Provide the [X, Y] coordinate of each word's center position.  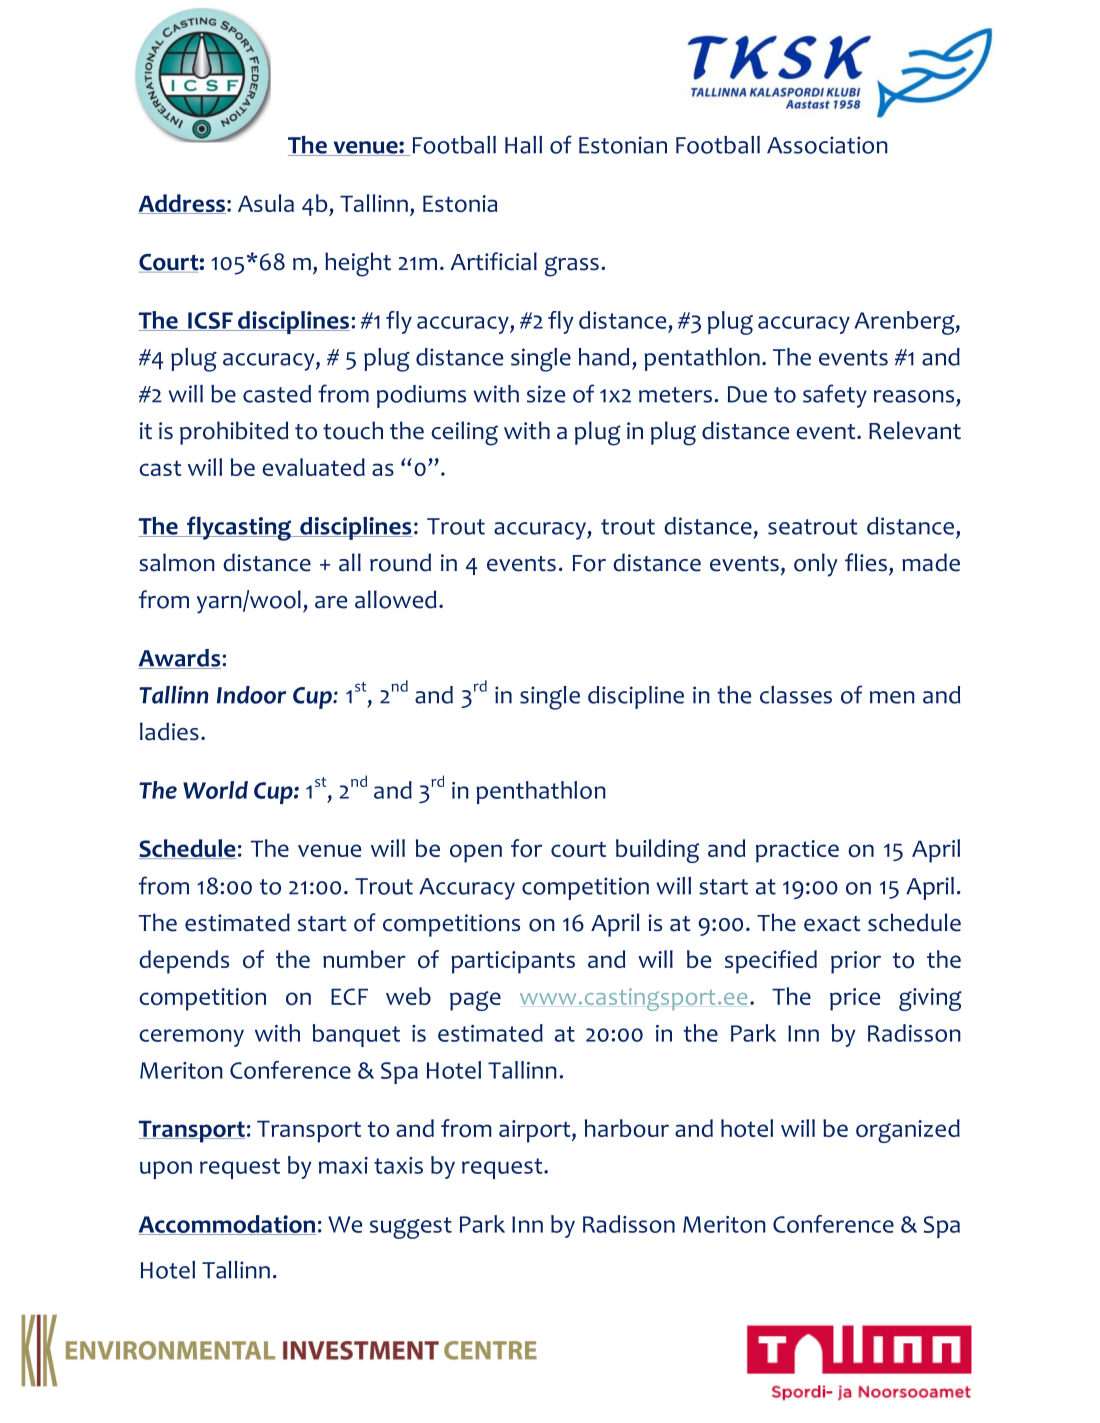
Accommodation [227, 1225]
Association [827, 145]
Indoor [251, 695]
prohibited [234, 433]
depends [184, 962]
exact [832, 924]
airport [536, 1131]
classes [796, 695]
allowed [395, 599]
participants [513, 962]
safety [835, 396]
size [546, 394]
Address [182, 204]
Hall [523, 145]
